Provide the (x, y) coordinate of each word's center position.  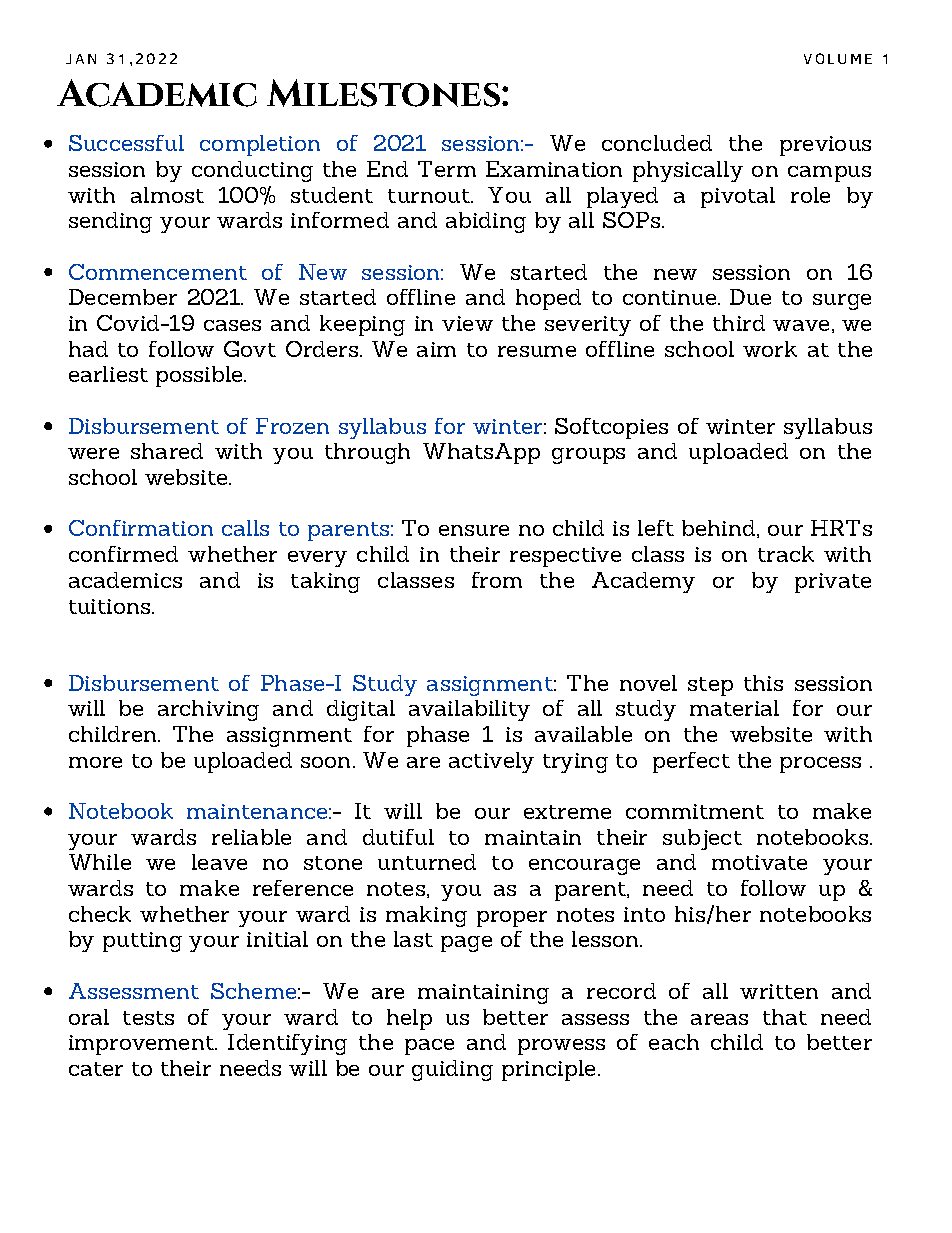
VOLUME (838, 58)
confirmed (123, 554)
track (786, 554)
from (497, 580)
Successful (126, 143)
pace (429, 1047)
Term (447, 169)
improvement (142, 1045)
